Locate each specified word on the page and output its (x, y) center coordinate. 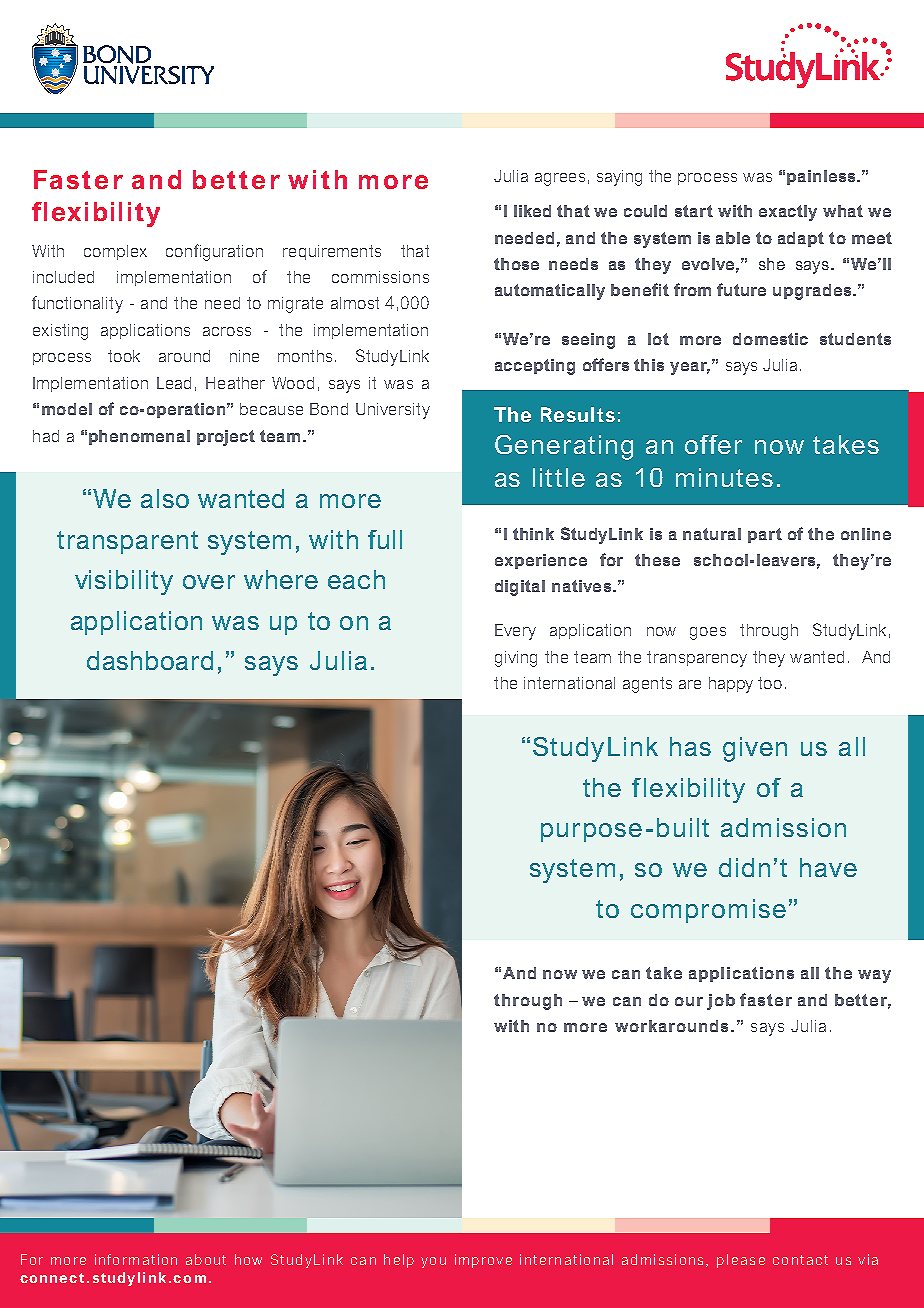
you (433, 1262)
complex (115, 252)
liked (532, 211)
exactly (788, 213)
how (248, 1259)
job (721, 1002)
